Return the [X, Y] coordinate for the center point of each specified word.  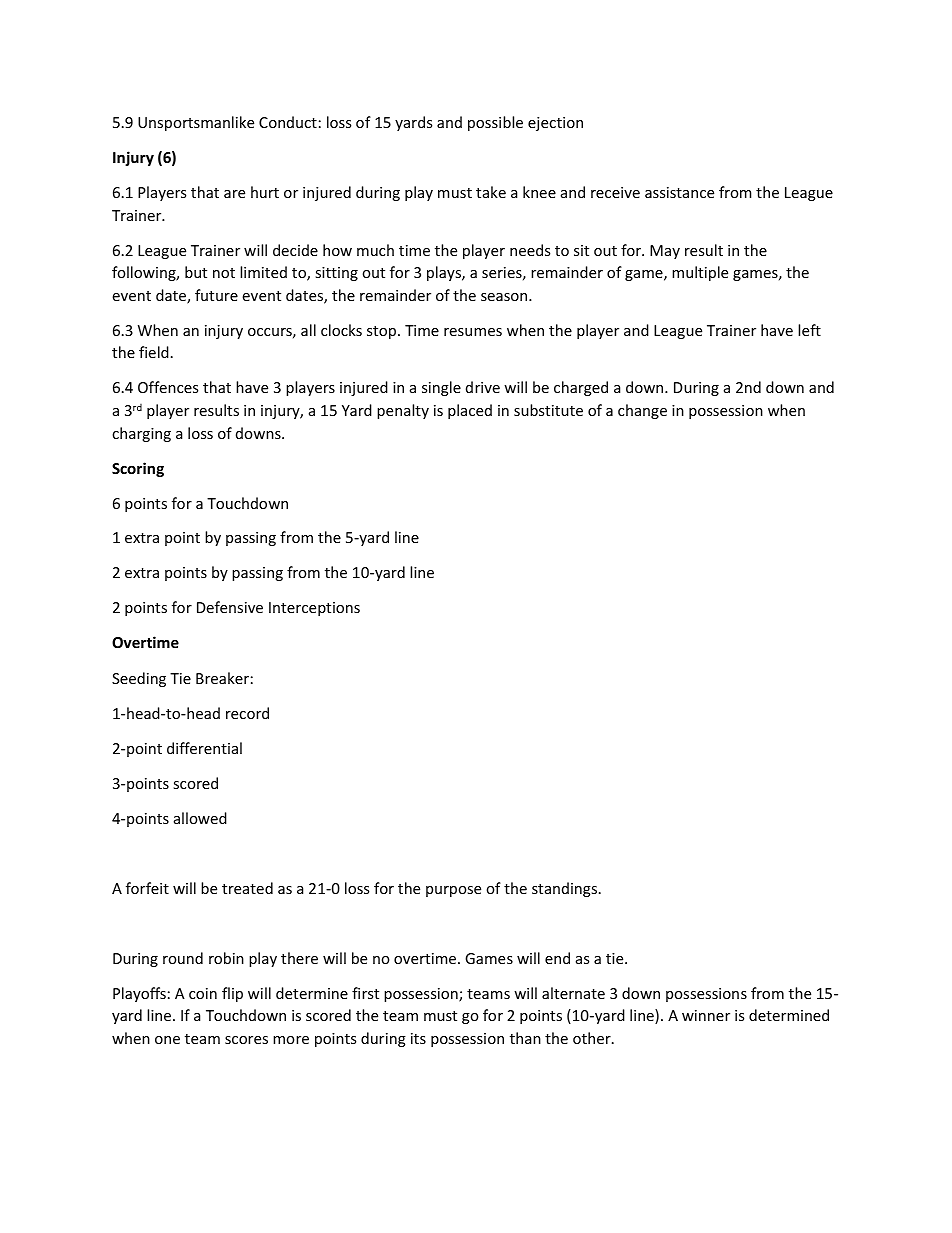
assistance [679, 192]
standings [566, 889]
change [642, 411]
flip [232, 994]
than [525, 1038]
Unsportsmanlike [196, 123]
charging [141, 434]
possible [495, 123]
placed [470, 411]
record [247, 713]
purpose [453, 891]
